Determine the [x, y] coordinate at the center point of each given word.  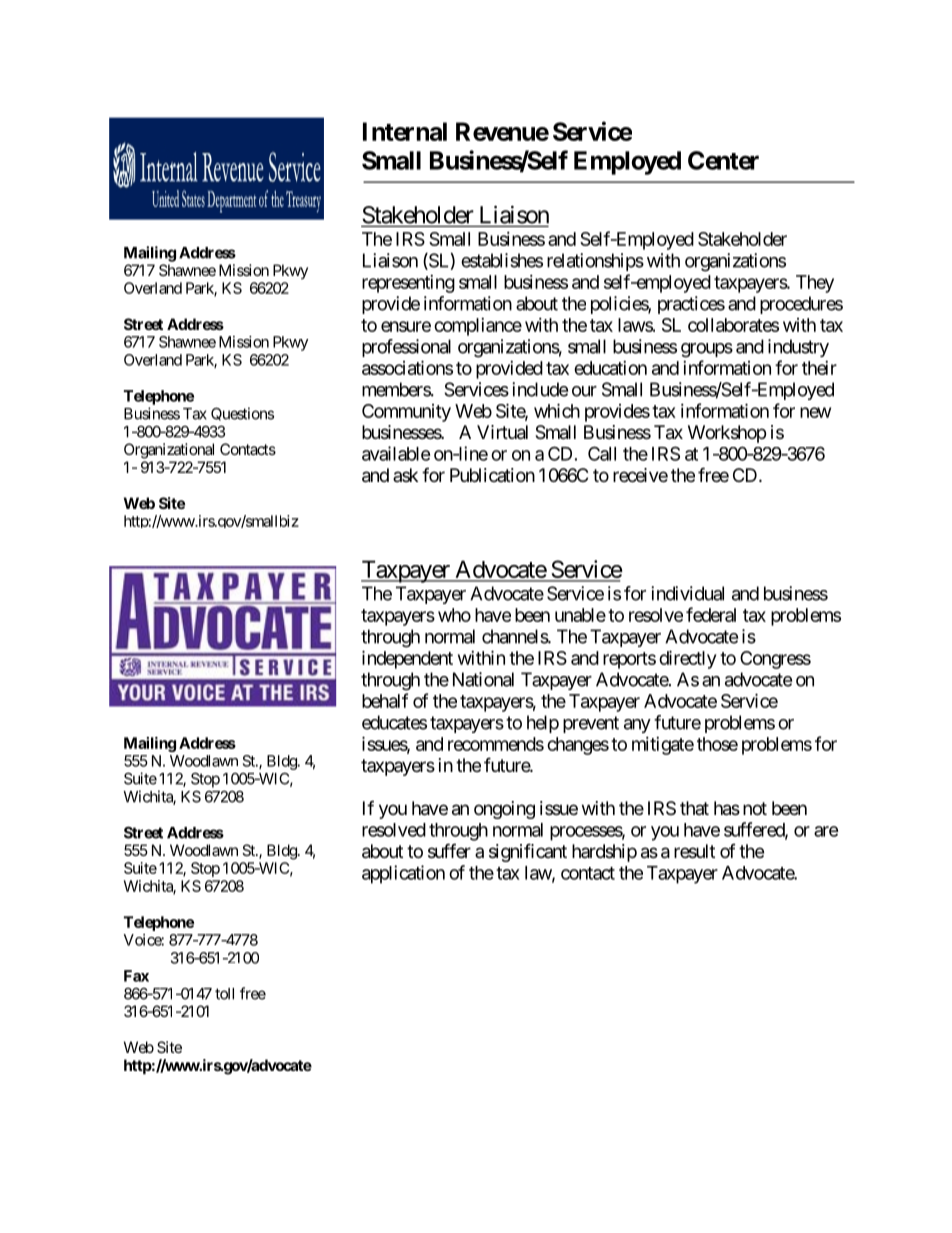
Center [723, 160]
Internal [405, 131]
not [755, 808]
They [815, 284]
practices [691, 305]
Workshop [727, 434]
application [403, 874]
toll [224, 994]
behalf [385, 700]
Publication [492, 475]
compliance [478, 327]
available [396, 453]
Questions [242, 414]
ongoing [504, 810]
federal [711, 614]
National [483, 679]
